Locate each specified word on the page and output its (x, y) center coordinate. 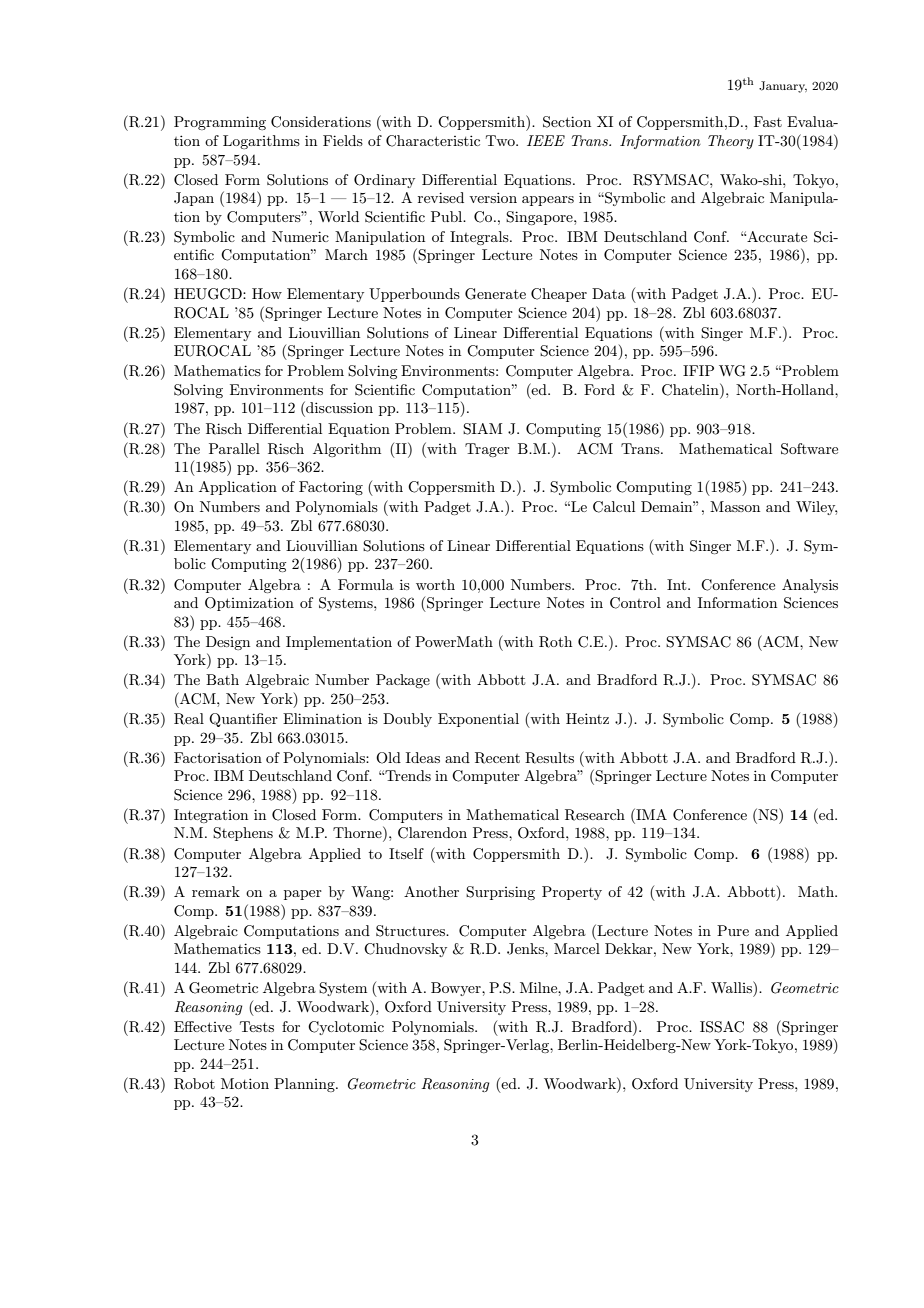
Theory (731, 142)
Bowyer (457, 989)
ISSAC (722, 1027)
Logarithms (261, 142)
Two (501, 140)
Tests (257, 1026)
